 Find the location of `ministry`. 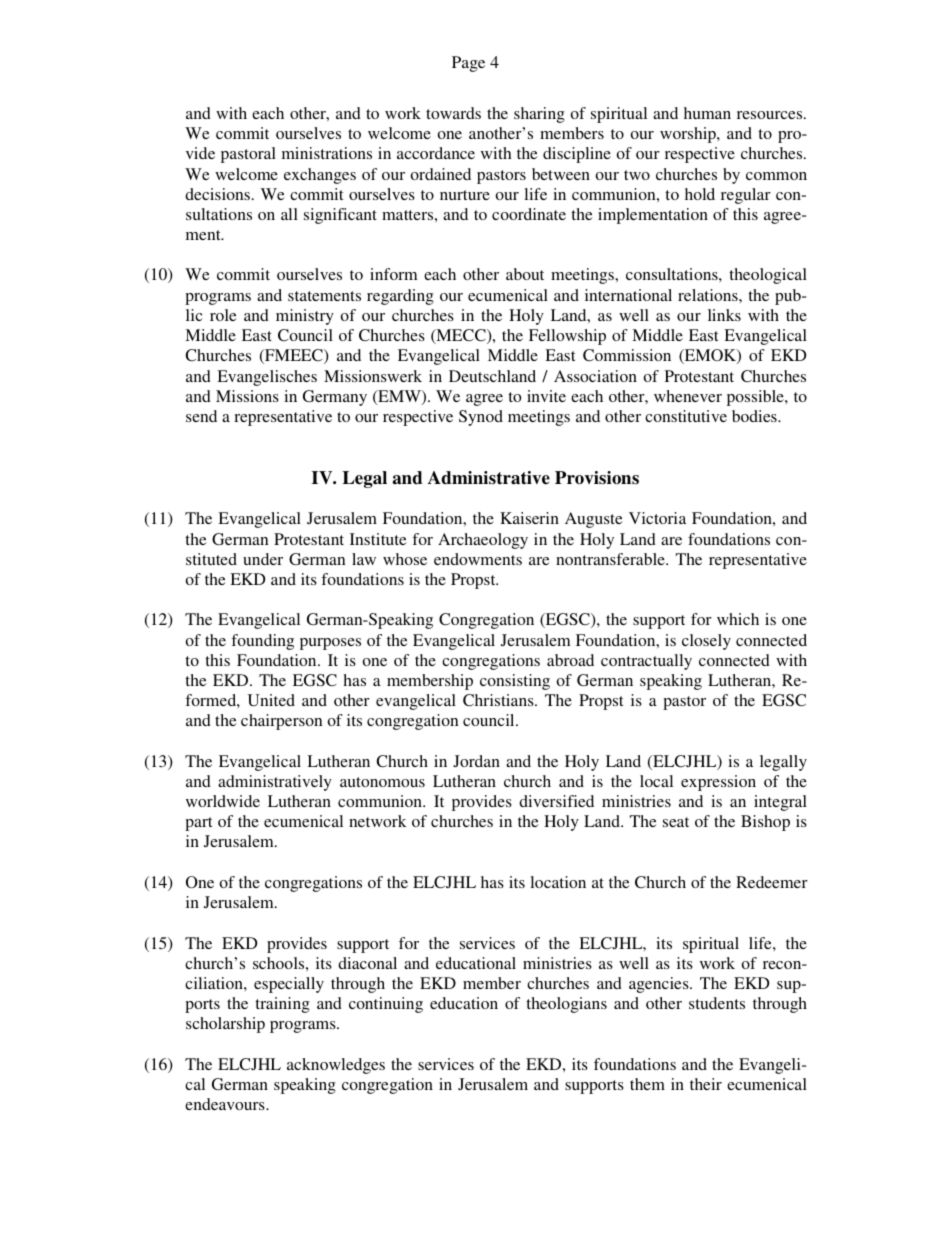

ministry is located at coordinates (305, 317).
